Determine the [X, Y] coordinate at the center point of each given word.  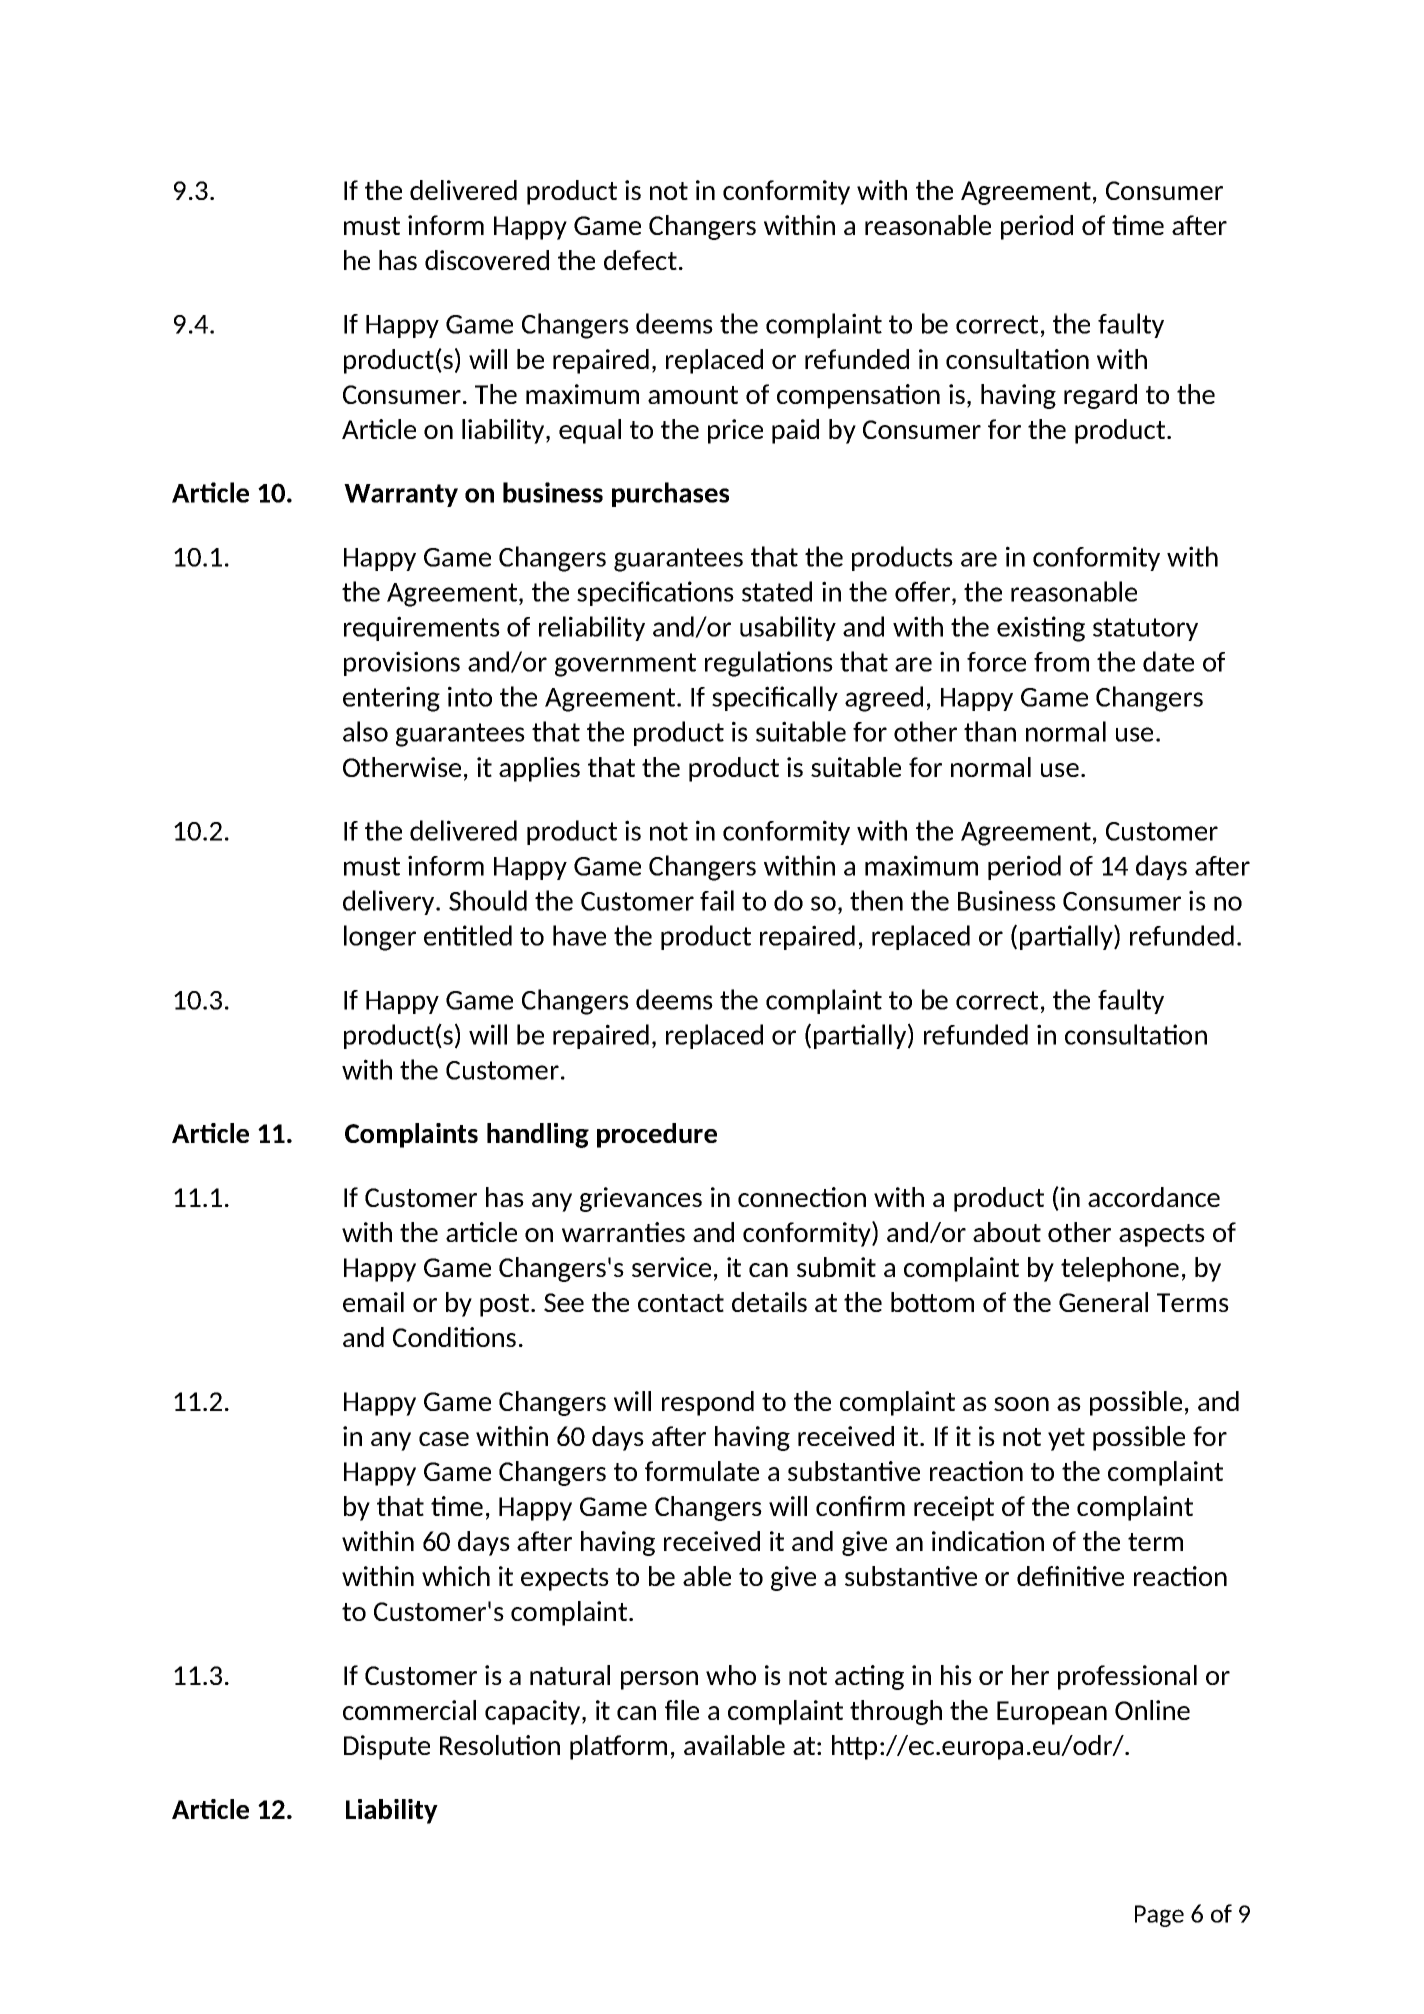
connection [802, 1197]
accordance [1154, 1197]
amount [693, 395]
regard [1100, 396]
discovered [487, 260]
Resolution [500, 1745]
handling [538, 1135]
